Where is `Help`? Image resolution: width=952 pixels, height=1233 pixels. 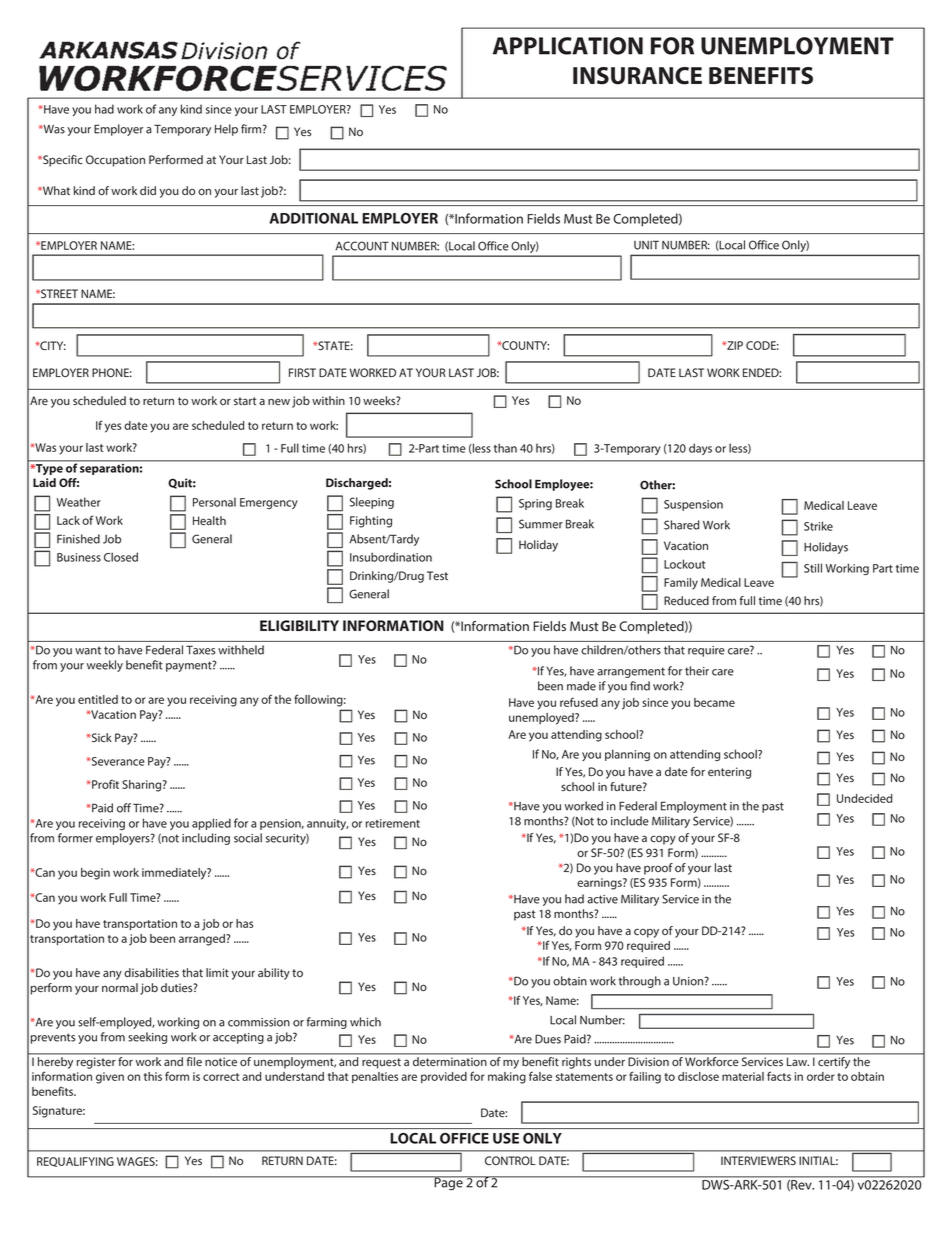 Help is located at coordinates (226, 130).
